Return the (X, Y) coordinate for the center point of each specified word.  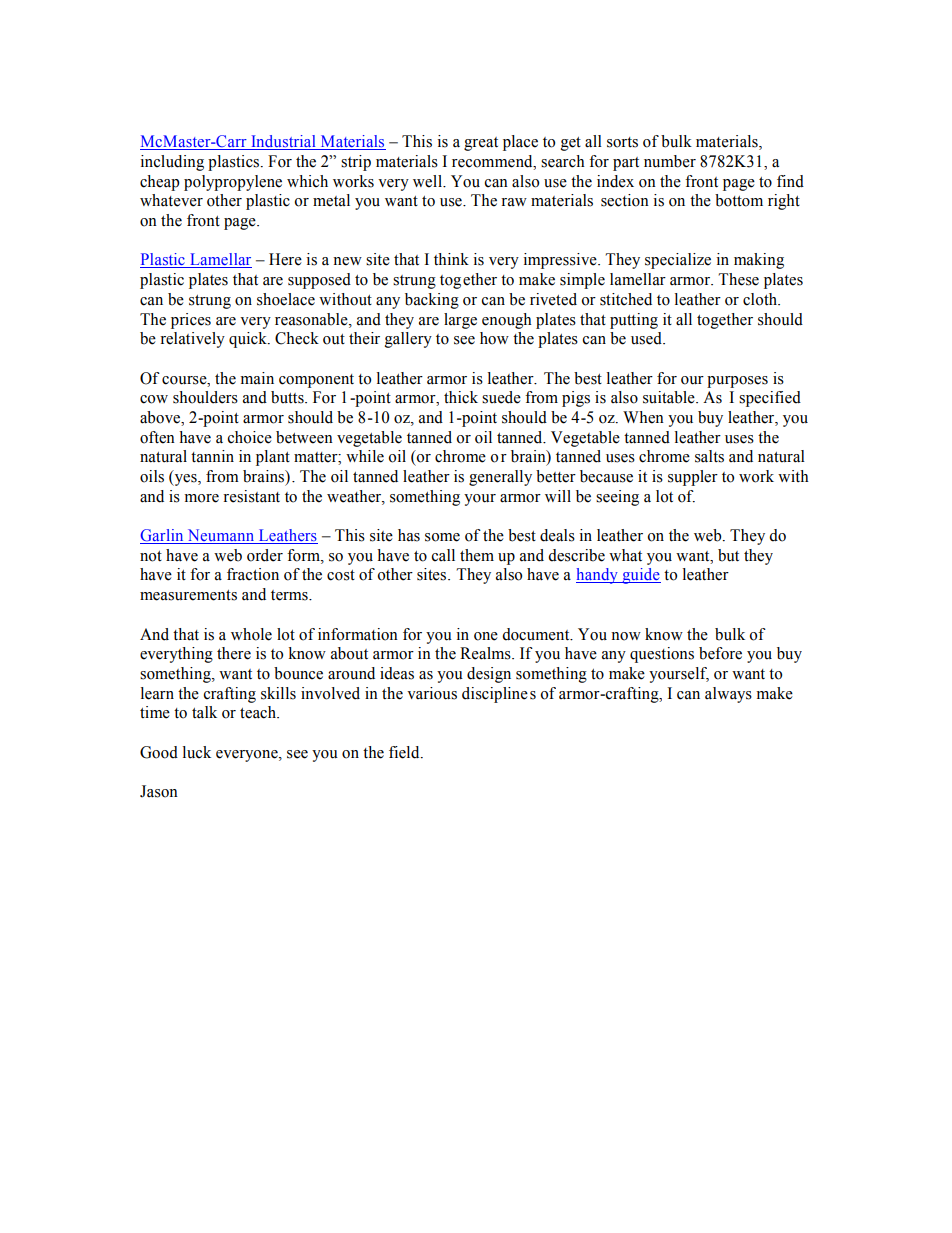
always (728, 695)
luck (197, 752)
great (481, 144)
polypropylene (233, 183)
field (405, 752)
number (670, 161)
